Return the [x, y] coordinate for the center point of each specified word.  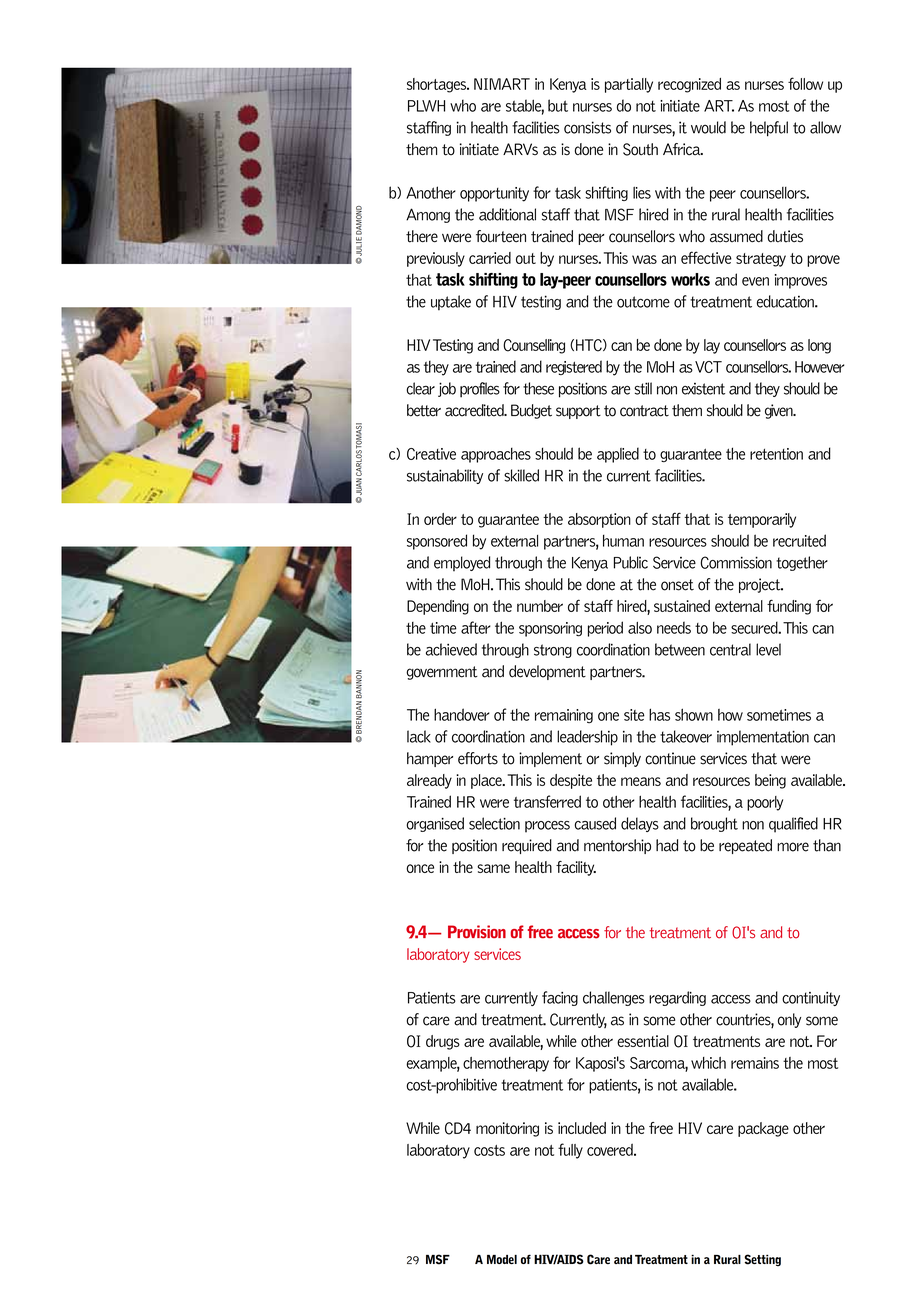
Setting [762, 1260]
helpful [769, 129]
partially [629, 85]
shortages [437, 85]
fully [570, 1151]
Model [502, 1259]
